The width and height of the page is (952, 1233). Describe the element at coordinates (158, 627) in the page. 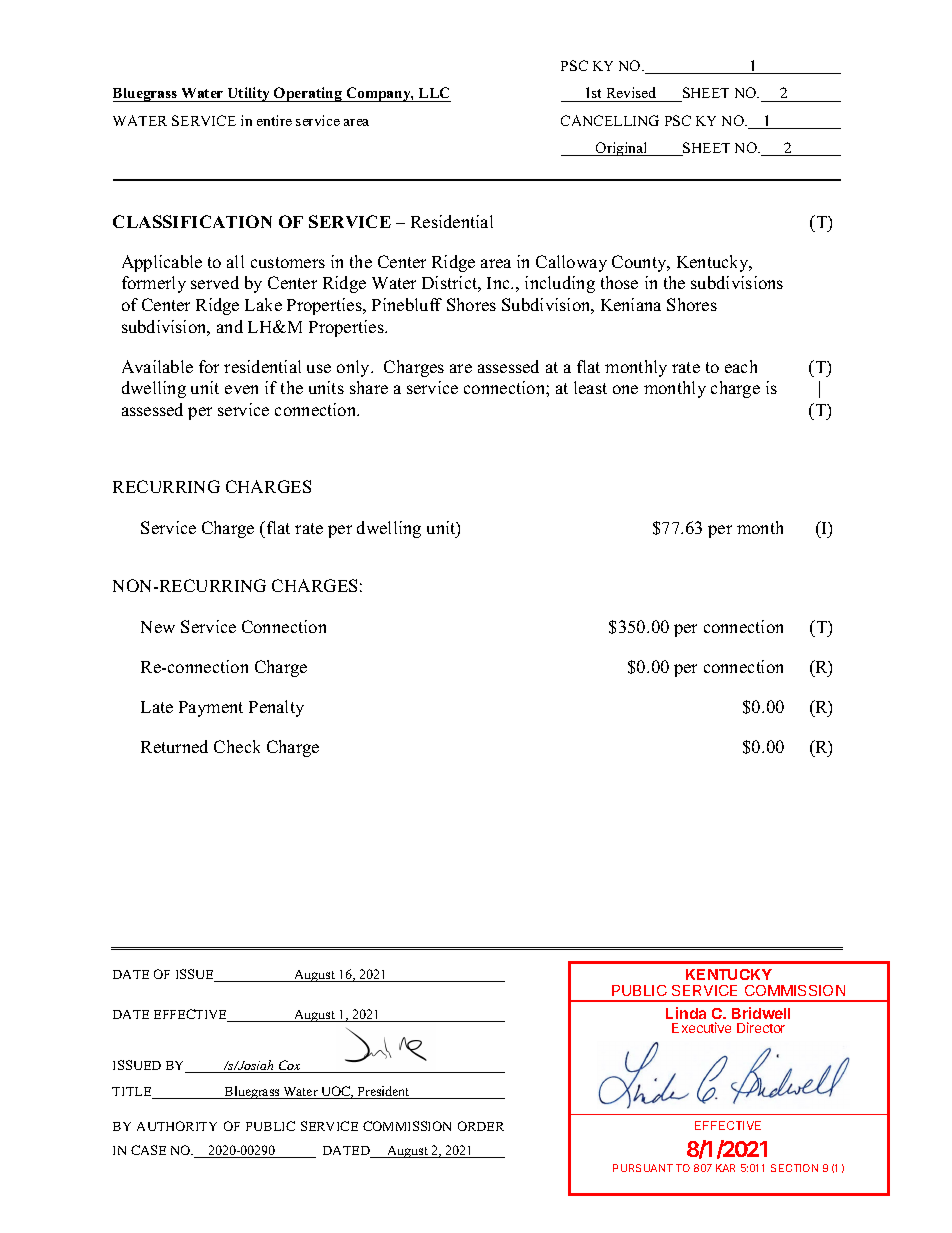

I see `New` at that location.
